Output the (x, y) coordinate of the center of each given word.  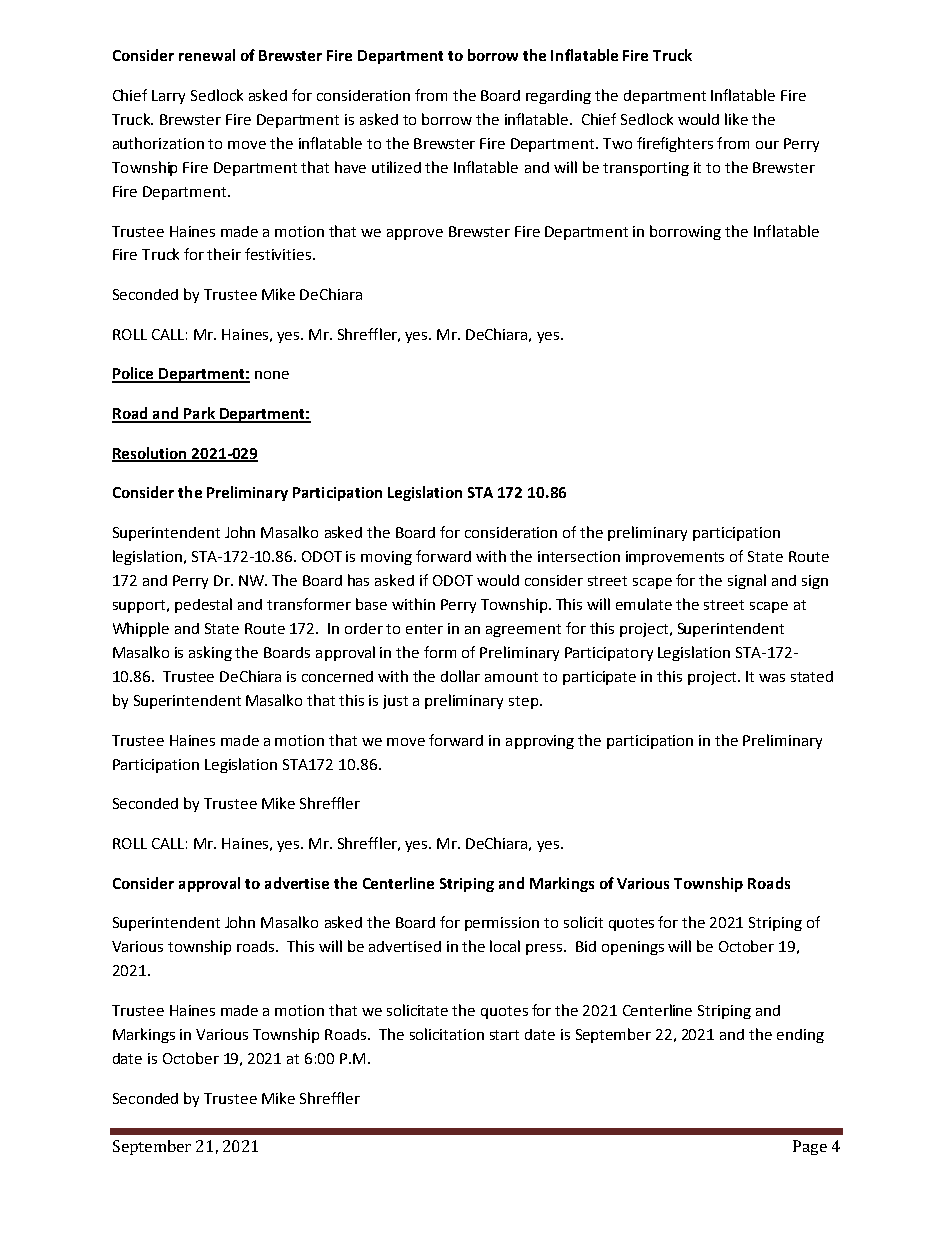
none (272, 375)
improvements (675, 558)
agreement (523, 630)
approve (415, 234)
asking (210, 653)
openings (633, 948)
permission (502, 924)
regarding (558, 97)
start (504, 1035)
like (736, 119)
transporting (646, 169)
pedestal (203, 605)
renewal (207, 55)
